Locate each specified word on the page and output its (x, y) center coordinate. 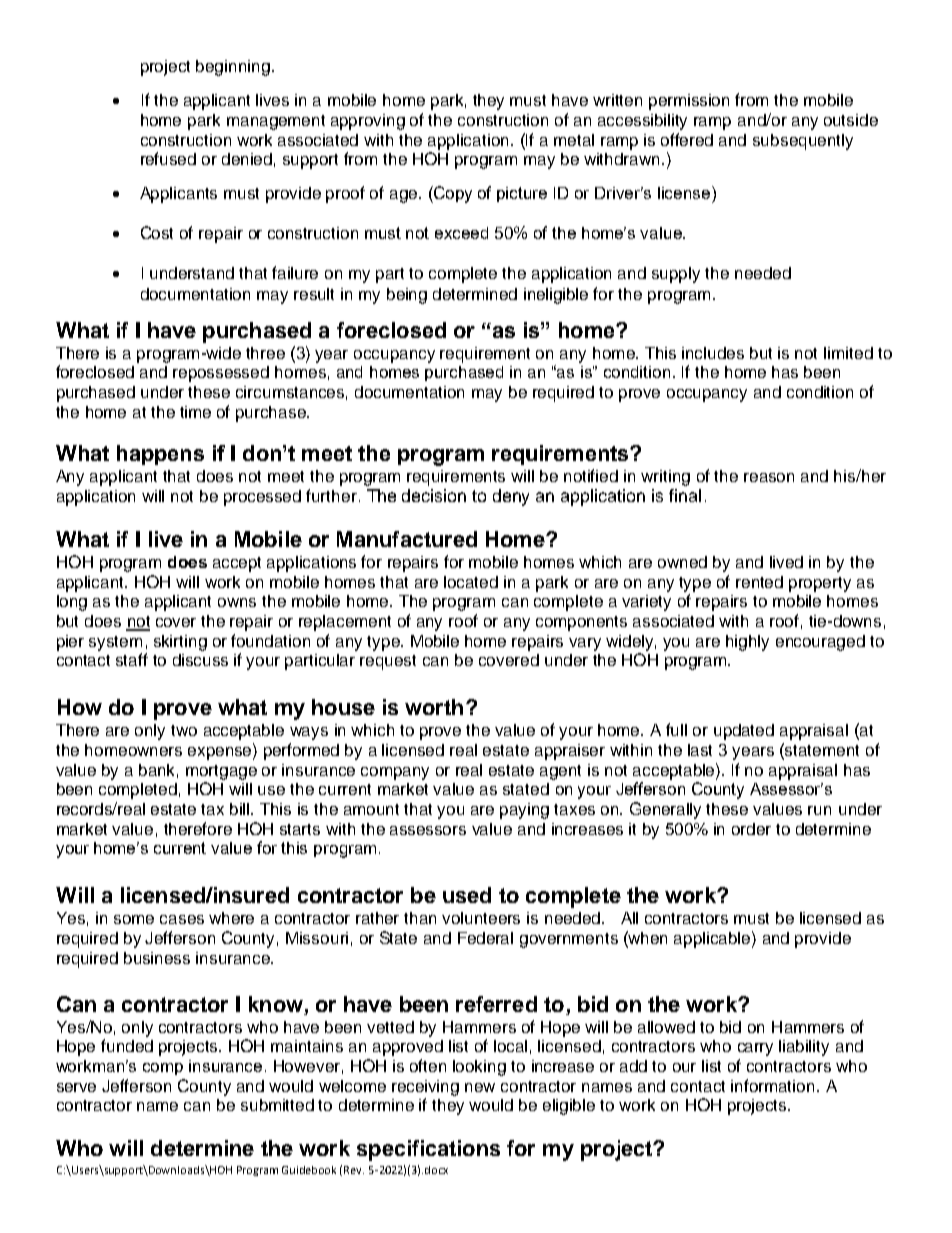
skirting (180, 643)
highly (747, 643)
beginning (233, 68)
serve (76, 1087)
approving (368, 122)
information (772, 1085)
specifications (428, 1150)
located (471, 582)
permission (689, 102)
